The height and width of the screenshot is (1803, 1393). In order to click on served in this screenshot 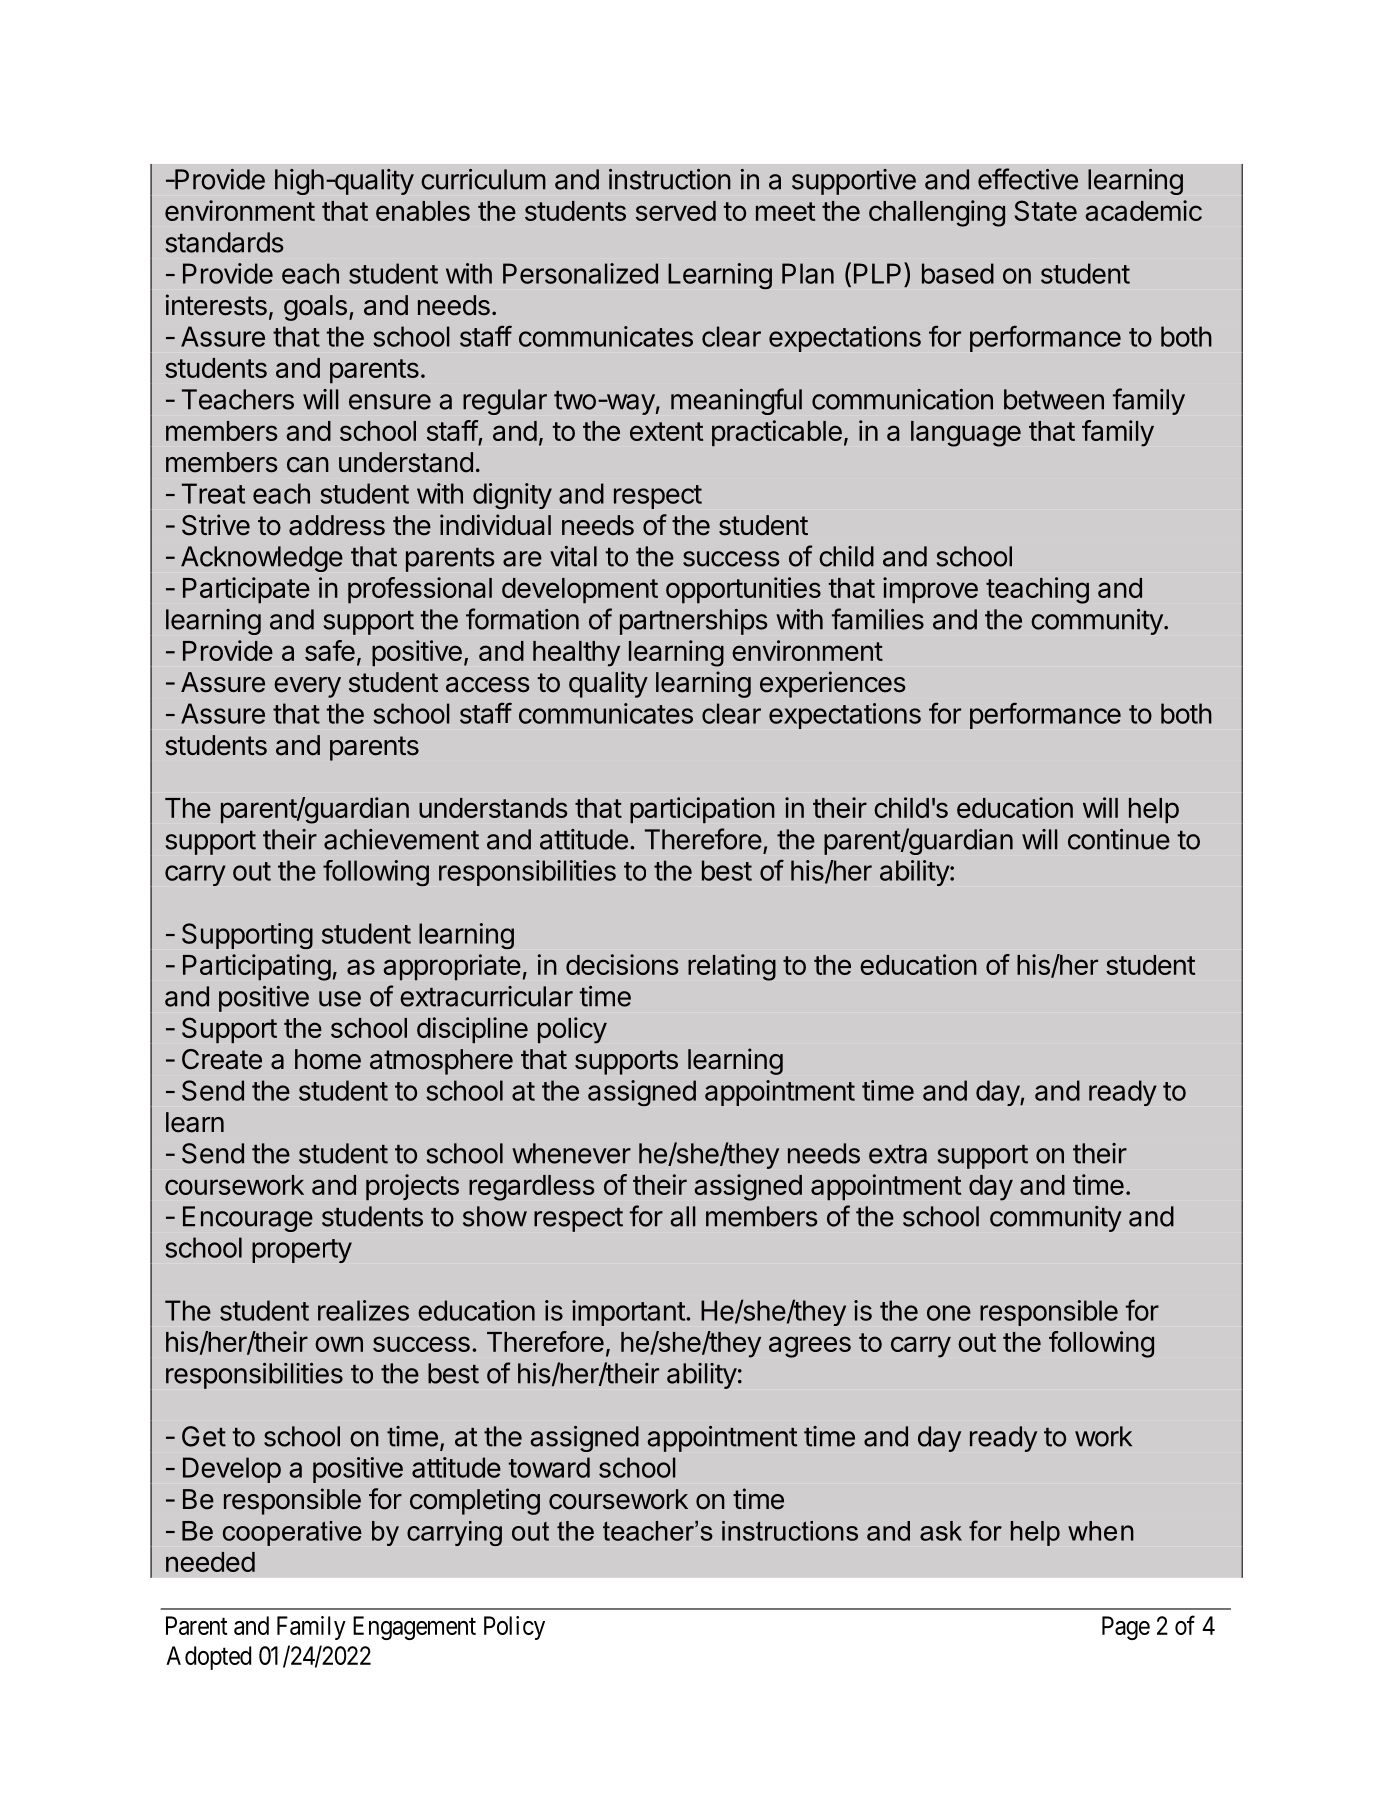, I will do `click(676, 211)`.
